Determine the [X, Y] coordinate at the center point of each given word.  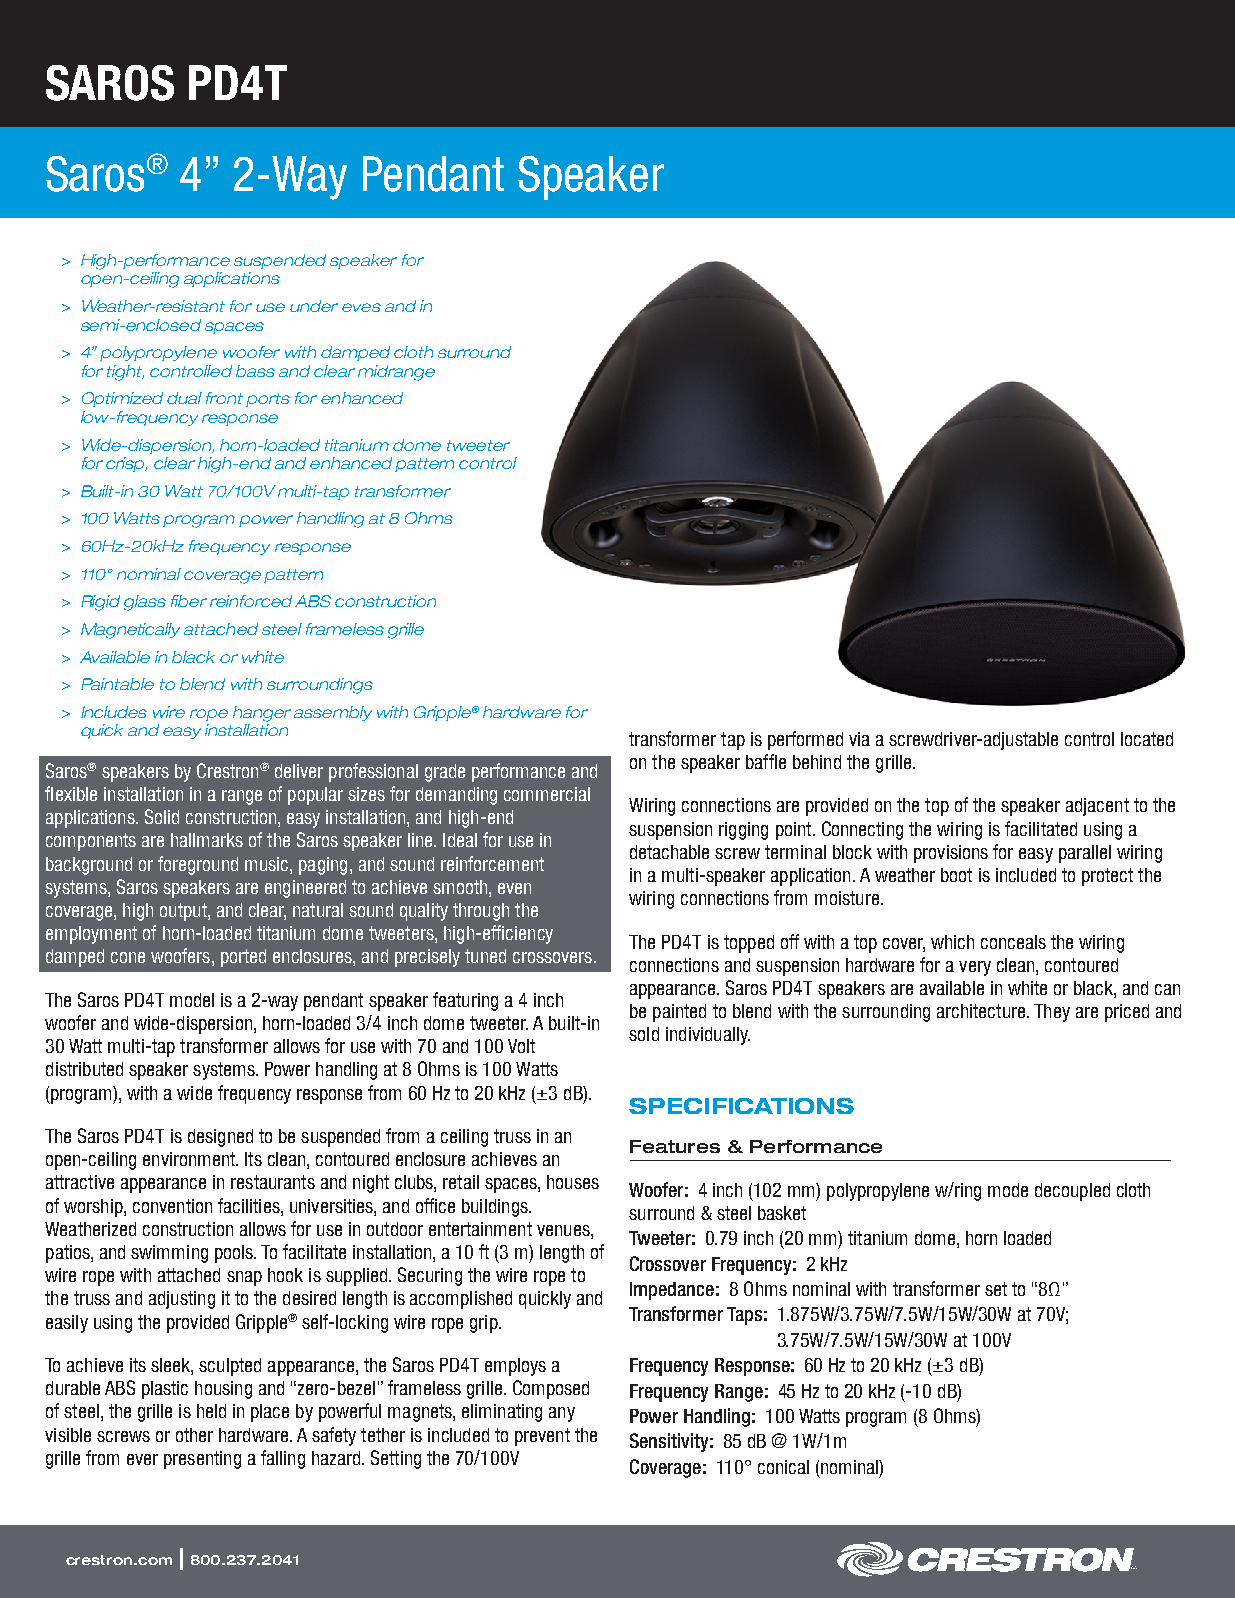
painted [679, 1013]
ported [243, 958]
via [859, 739]
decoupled [1072, 1192]
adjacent [1097, 807]
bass [255, 371]
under [314, 306]
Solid [162, 816]
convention [172, 1206]
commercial [547, 794]
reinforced [251, 601]
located [1147, 739]
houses [573, 1182]
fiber [189, 601]
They [1052, 1013]
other [194, 1435]
